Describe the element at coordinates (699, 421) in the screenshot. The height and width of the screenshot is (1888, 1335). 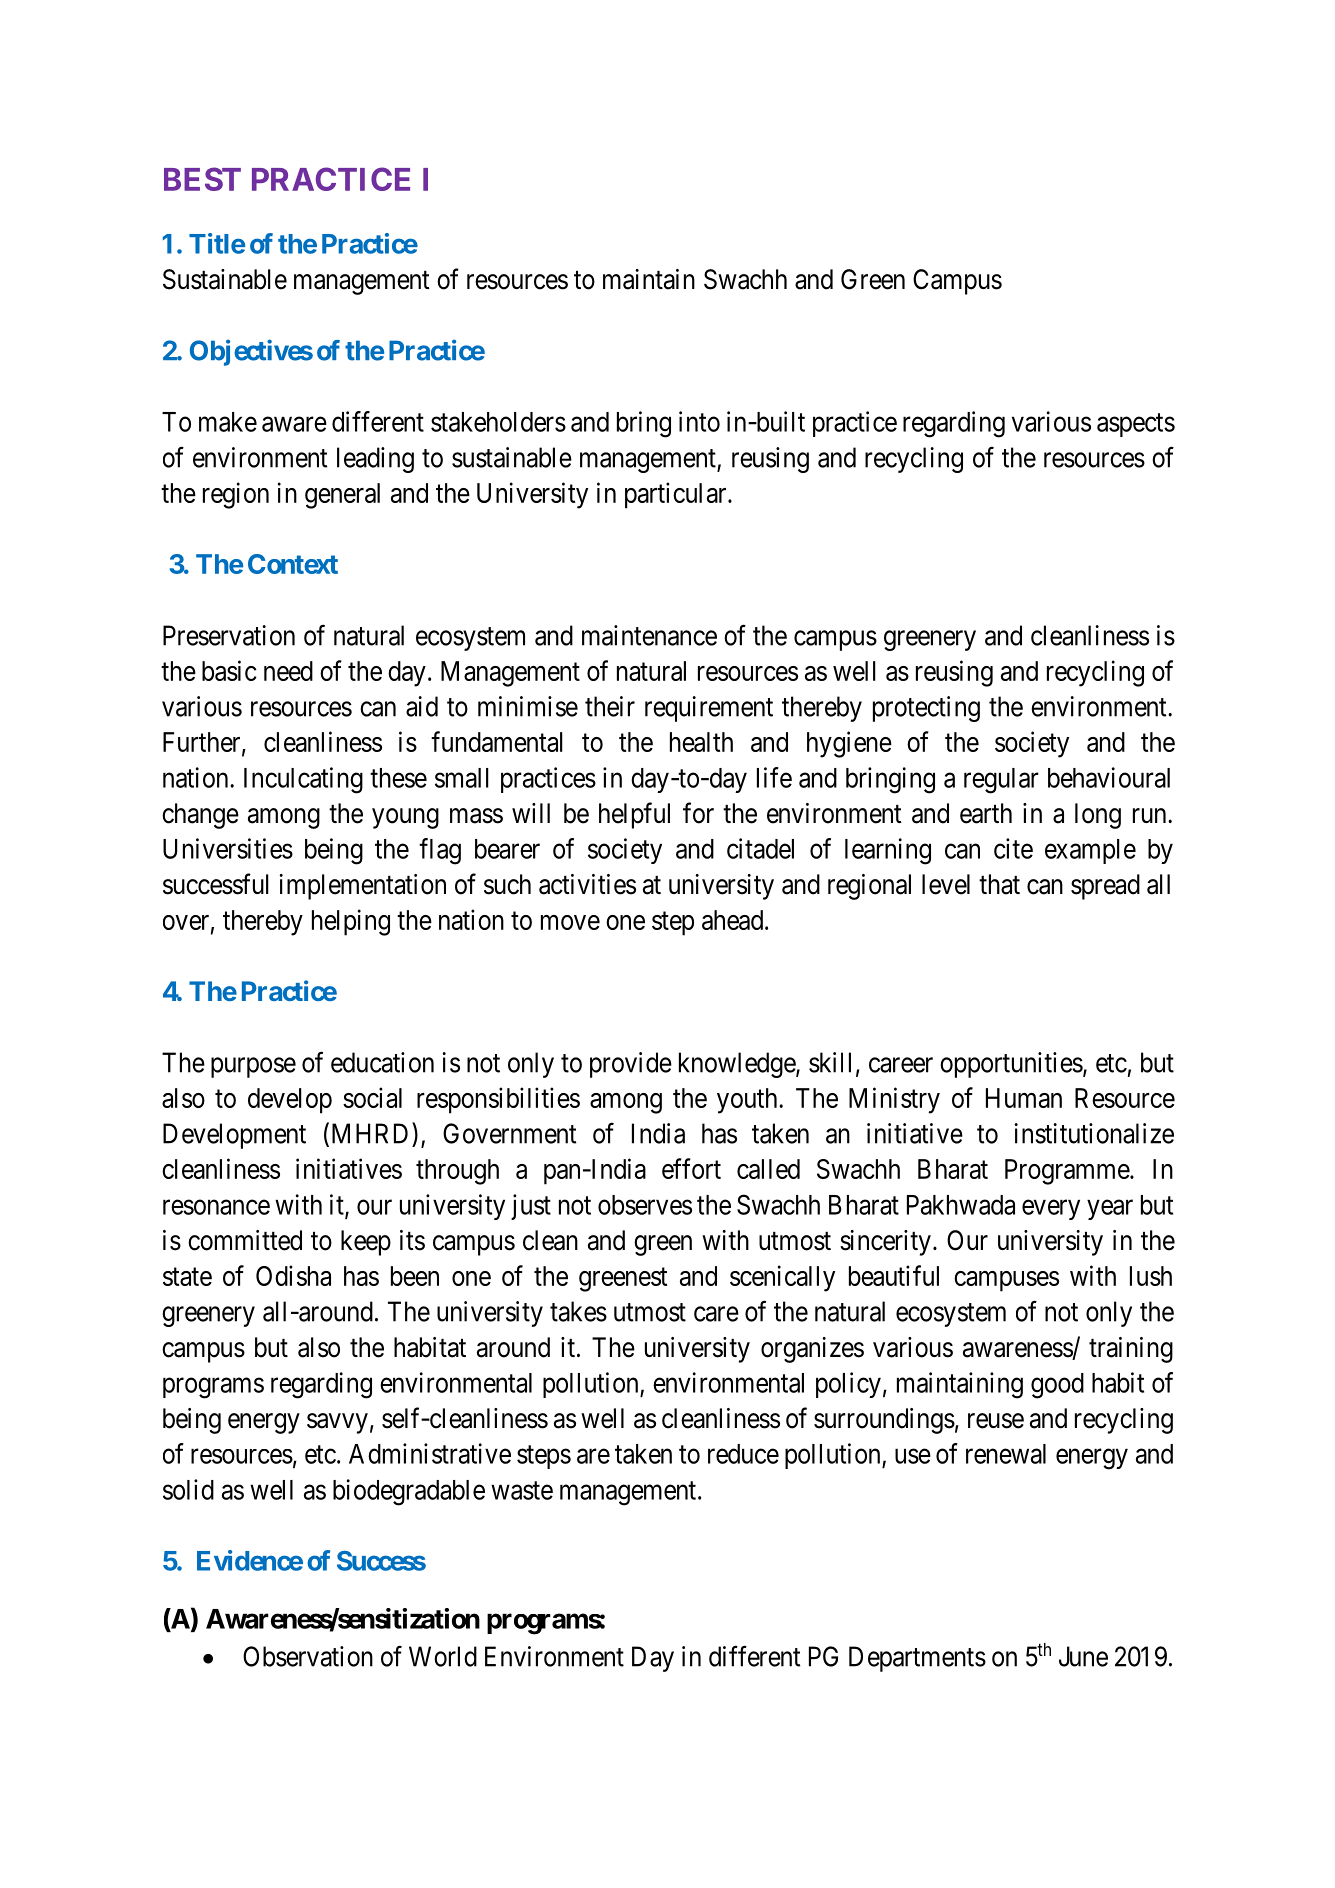
I see `into` at that location.
